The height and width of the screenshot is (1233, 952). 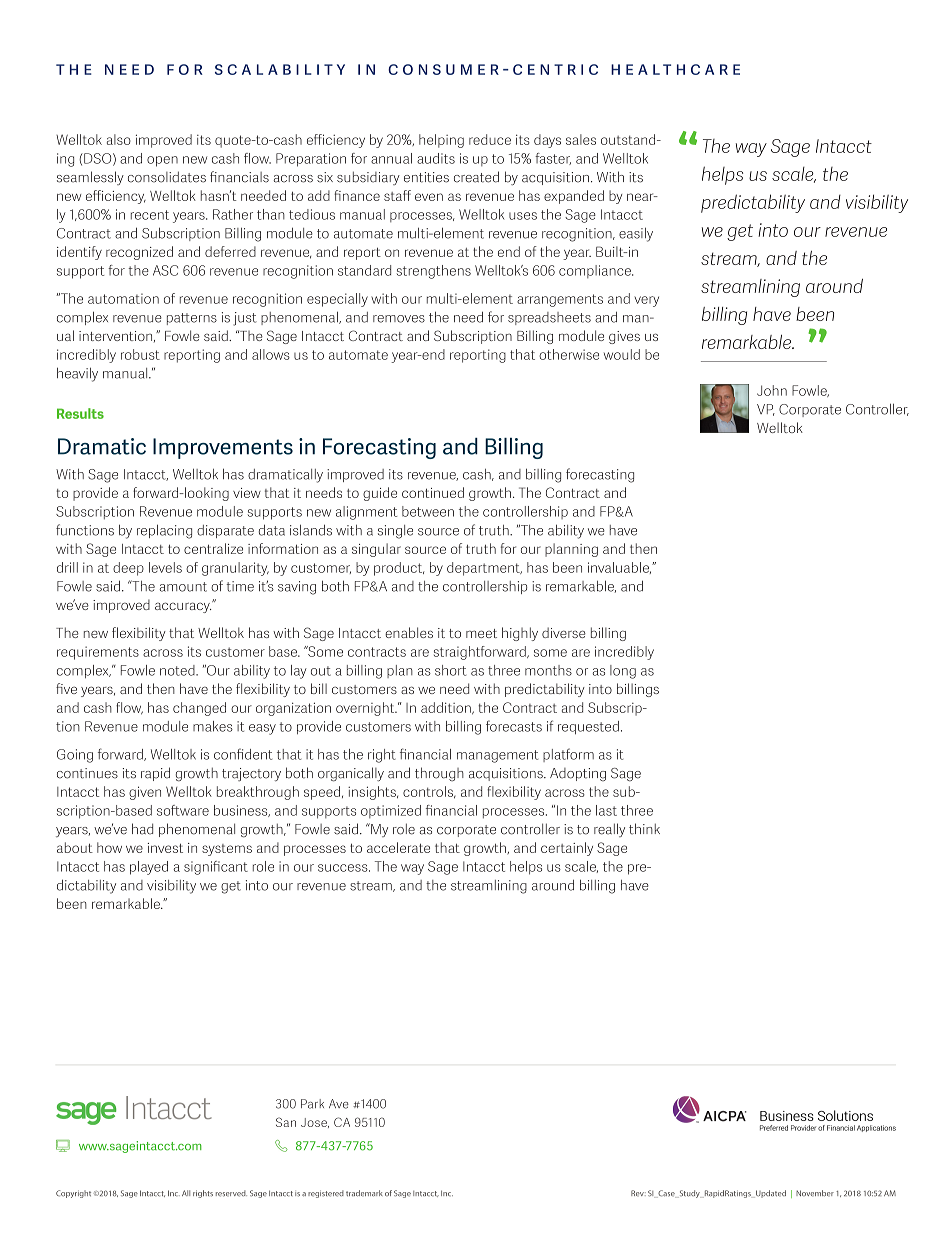 What do you see at coordinates (140, 354) in the screenshot?
I see `robust` at bounding box center [140, 354].
